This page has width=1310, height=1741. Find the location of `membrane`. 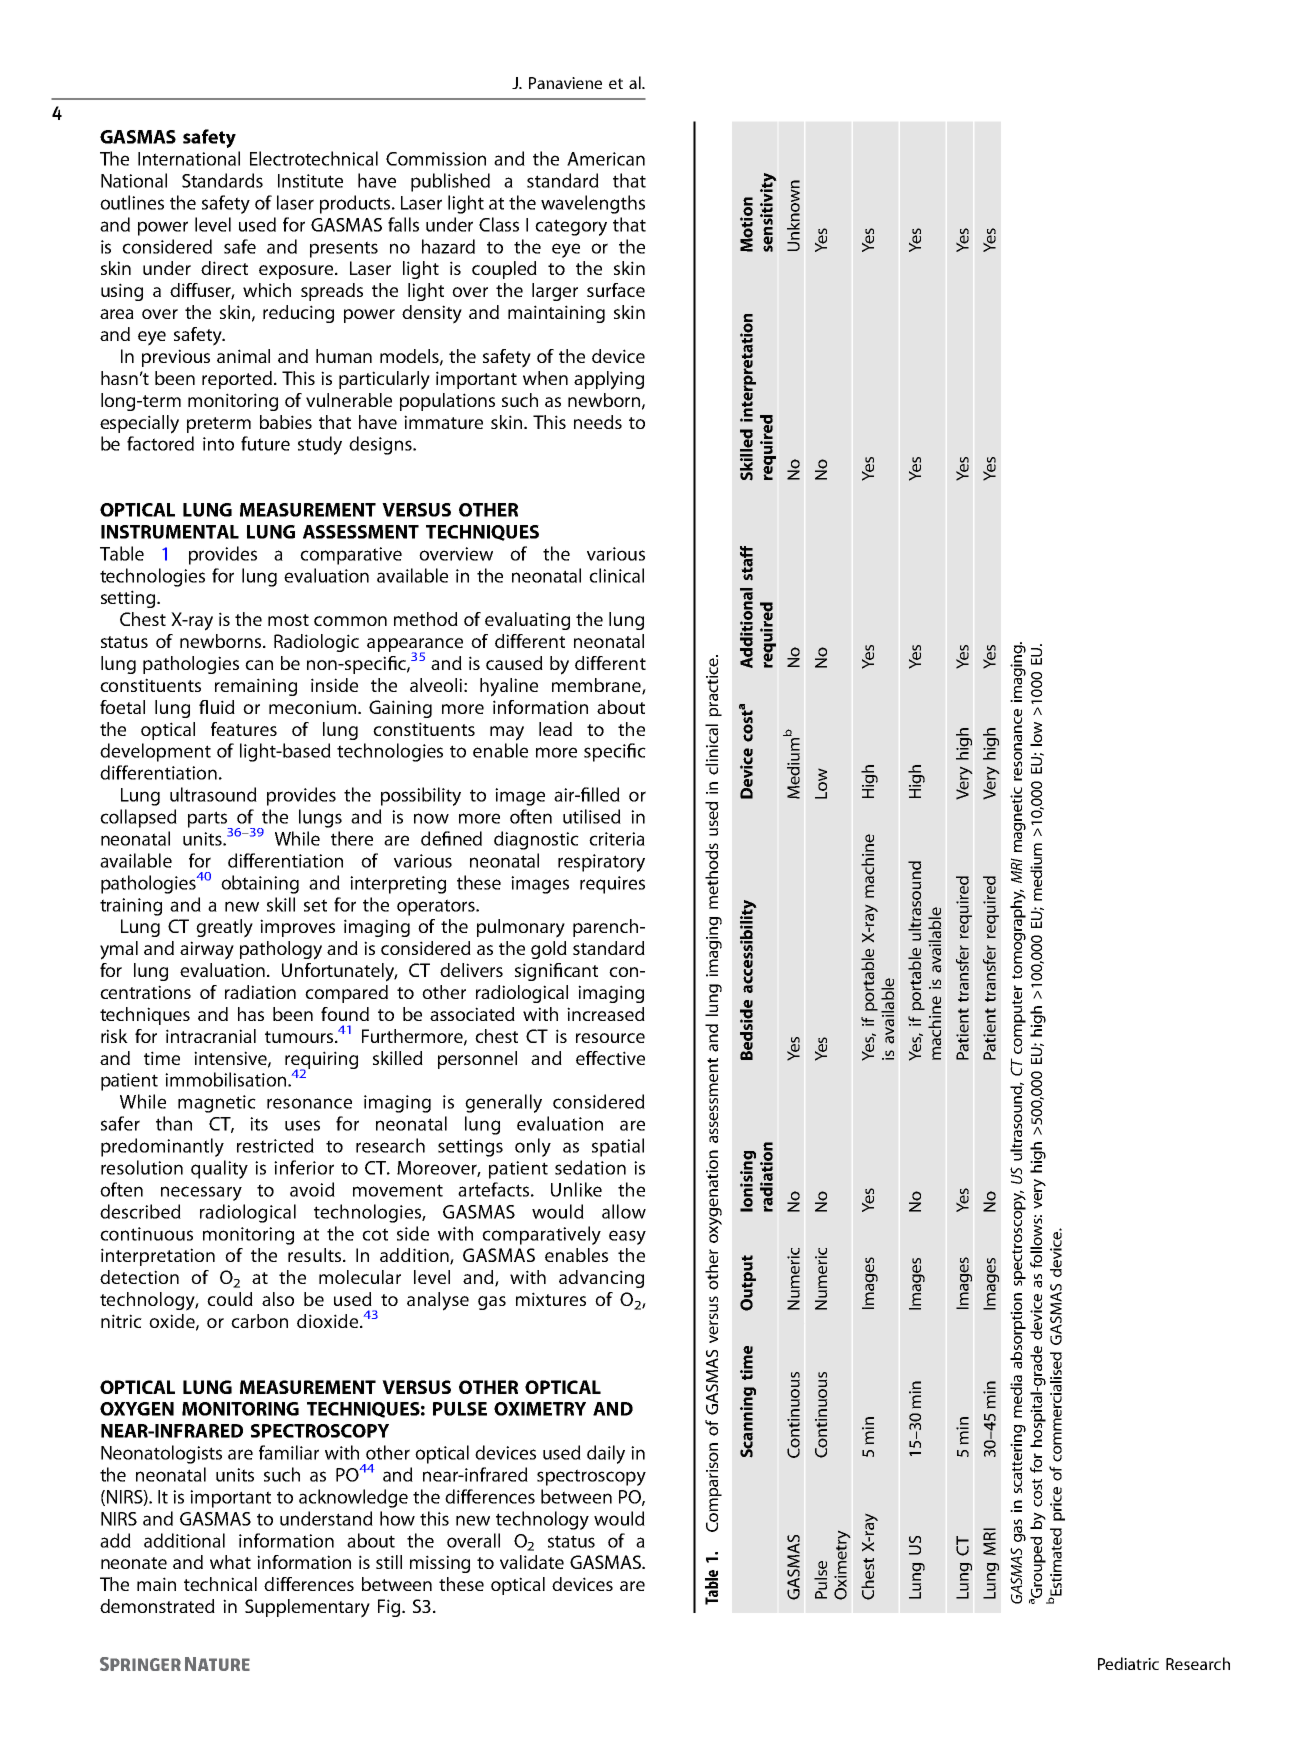

membrane is located at coordinates (597, 686).
